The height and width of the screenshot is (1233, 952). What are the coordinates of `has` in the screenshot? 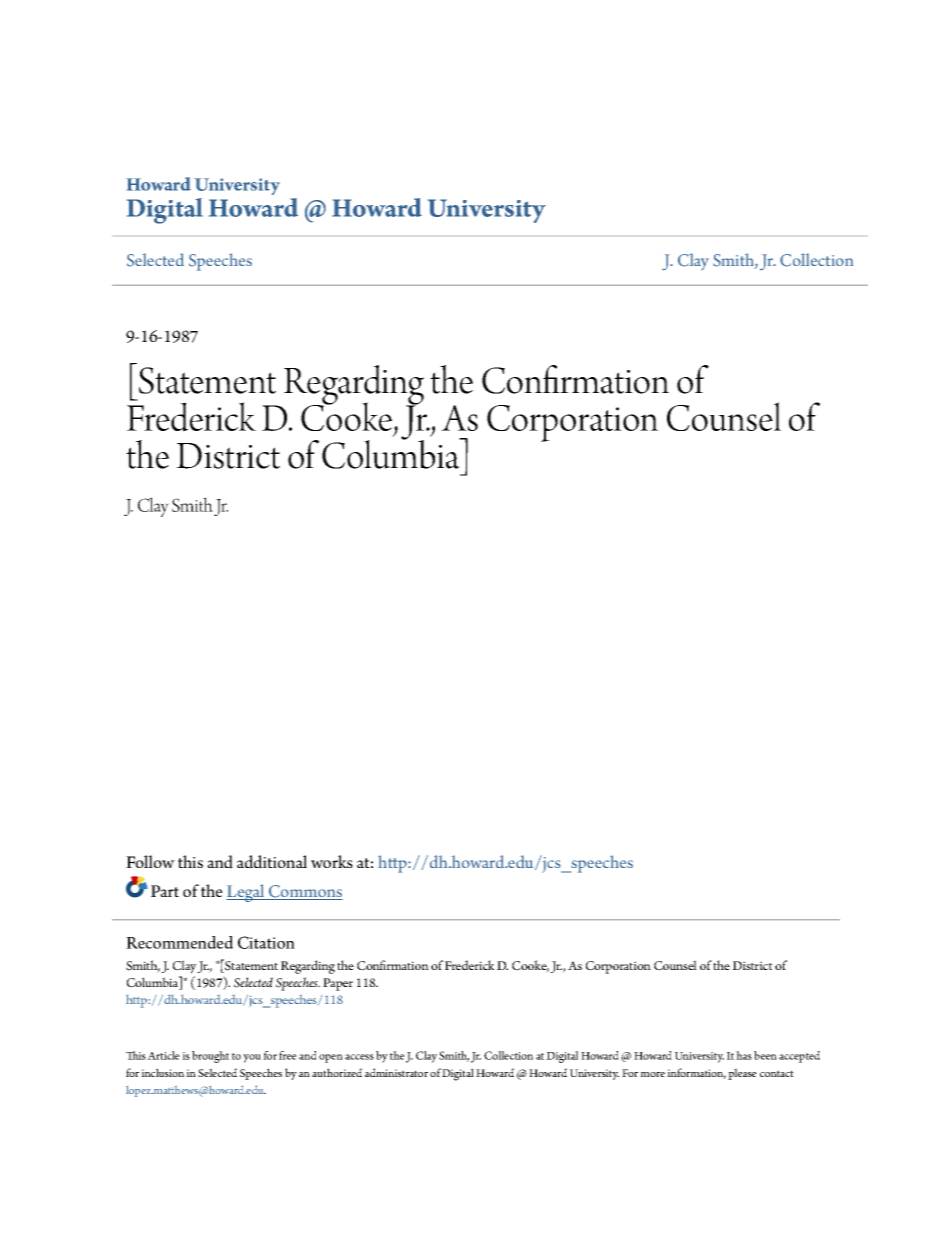 It's located at (744, 1055).
